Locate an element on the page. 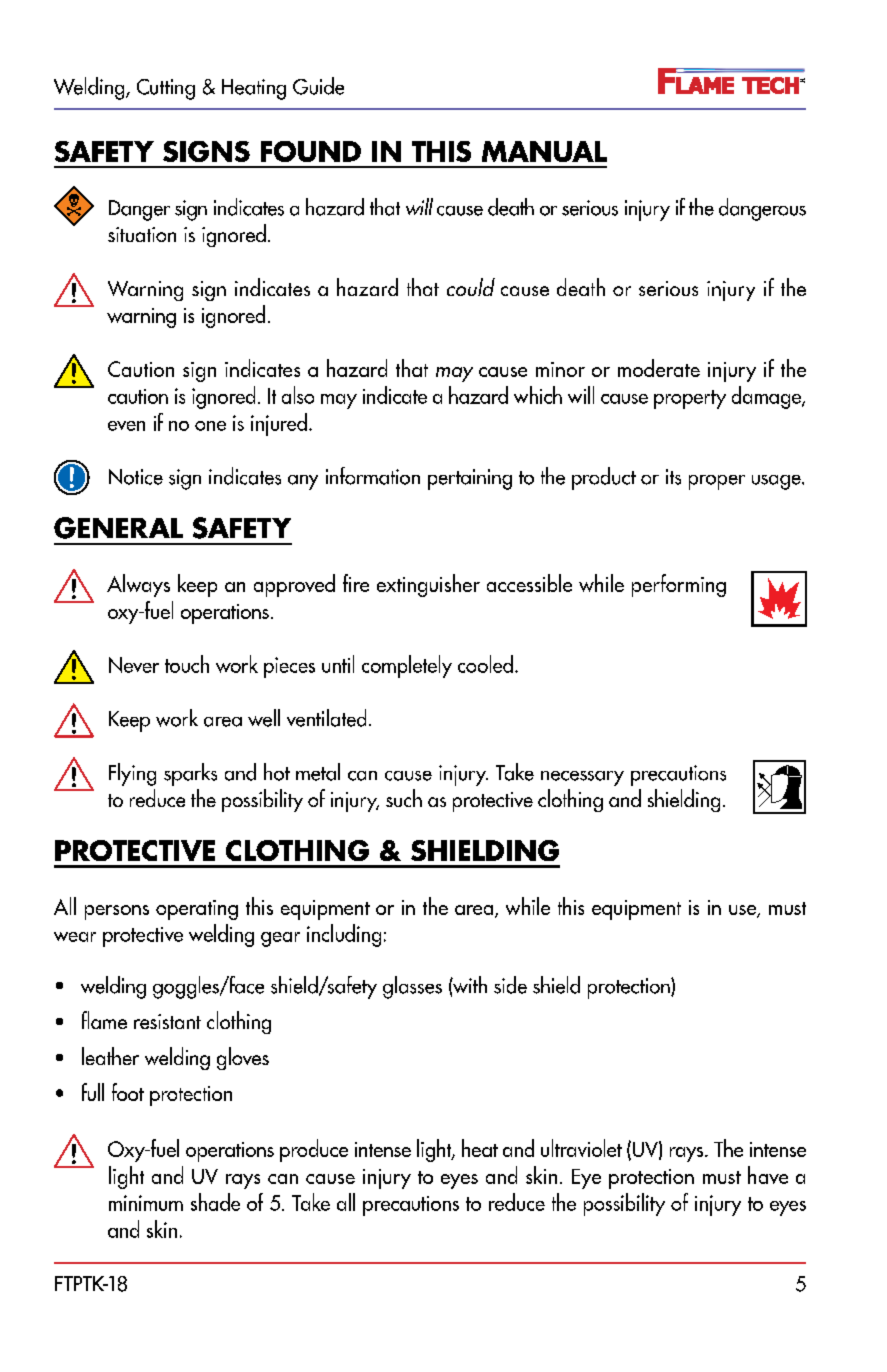 This image has width=887, height=1372. Cutting is located at coordinates (166, 89).
